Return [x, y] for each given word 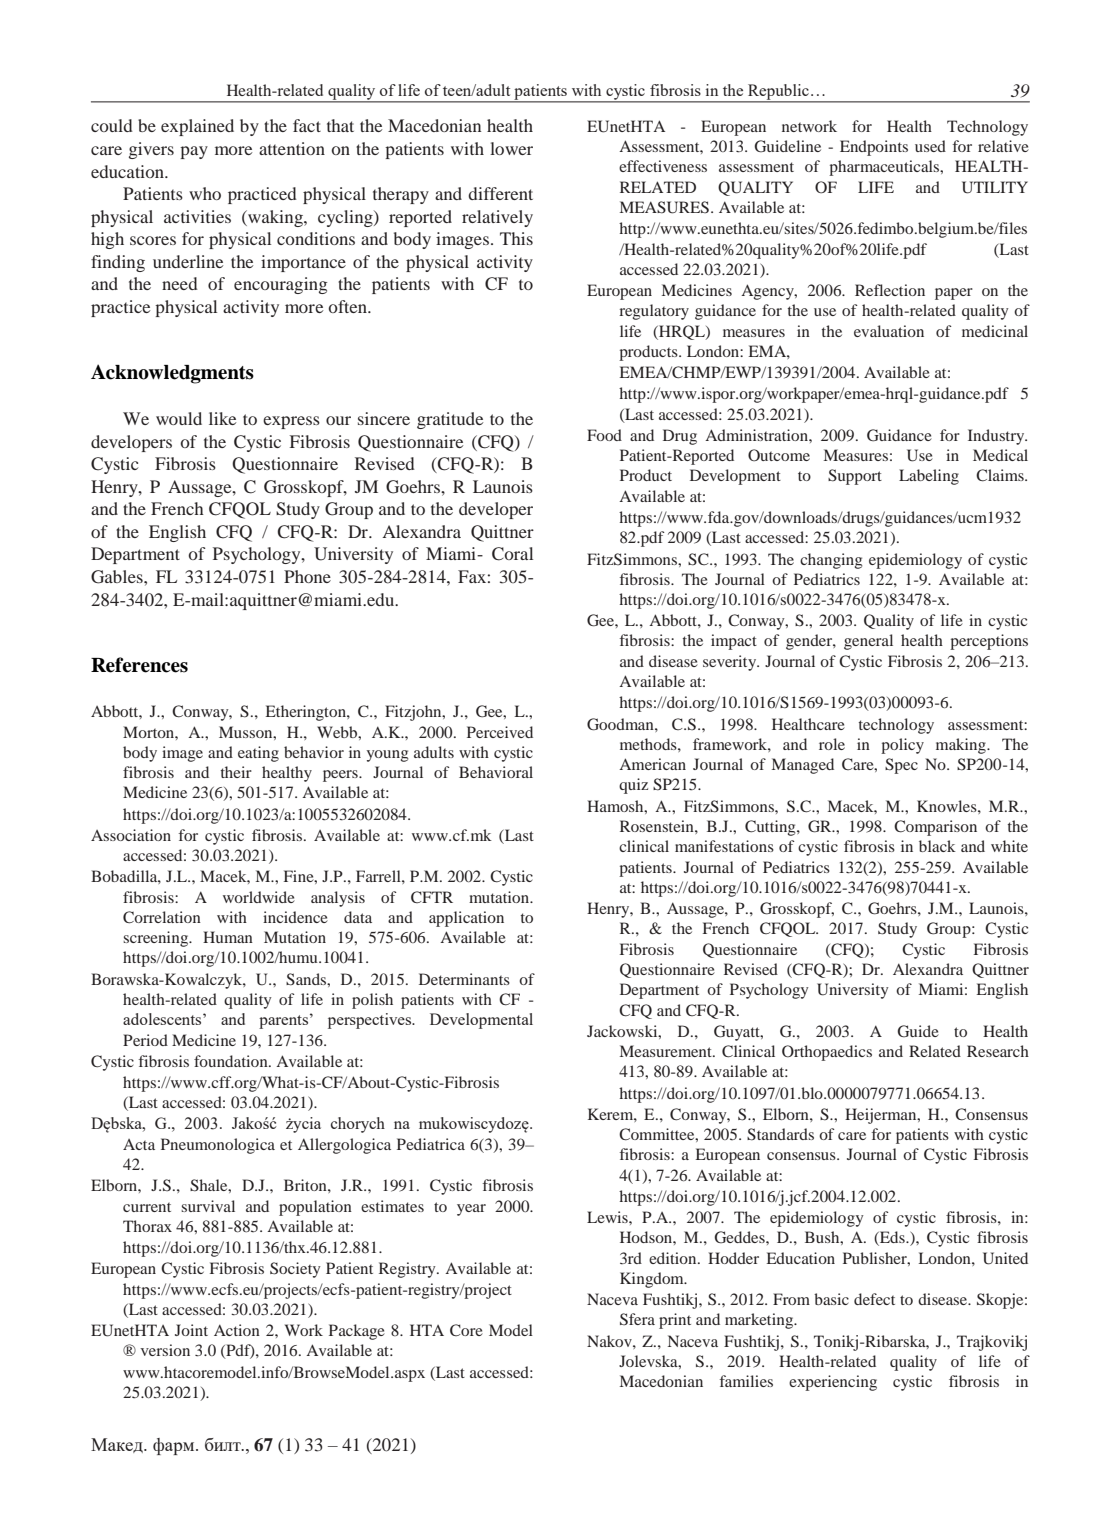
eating [258, 754]
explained [197, 127]
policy [902, 746]
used [930, 146]
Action [237, 1330]
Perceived [500, 732]
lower [511, 148]
